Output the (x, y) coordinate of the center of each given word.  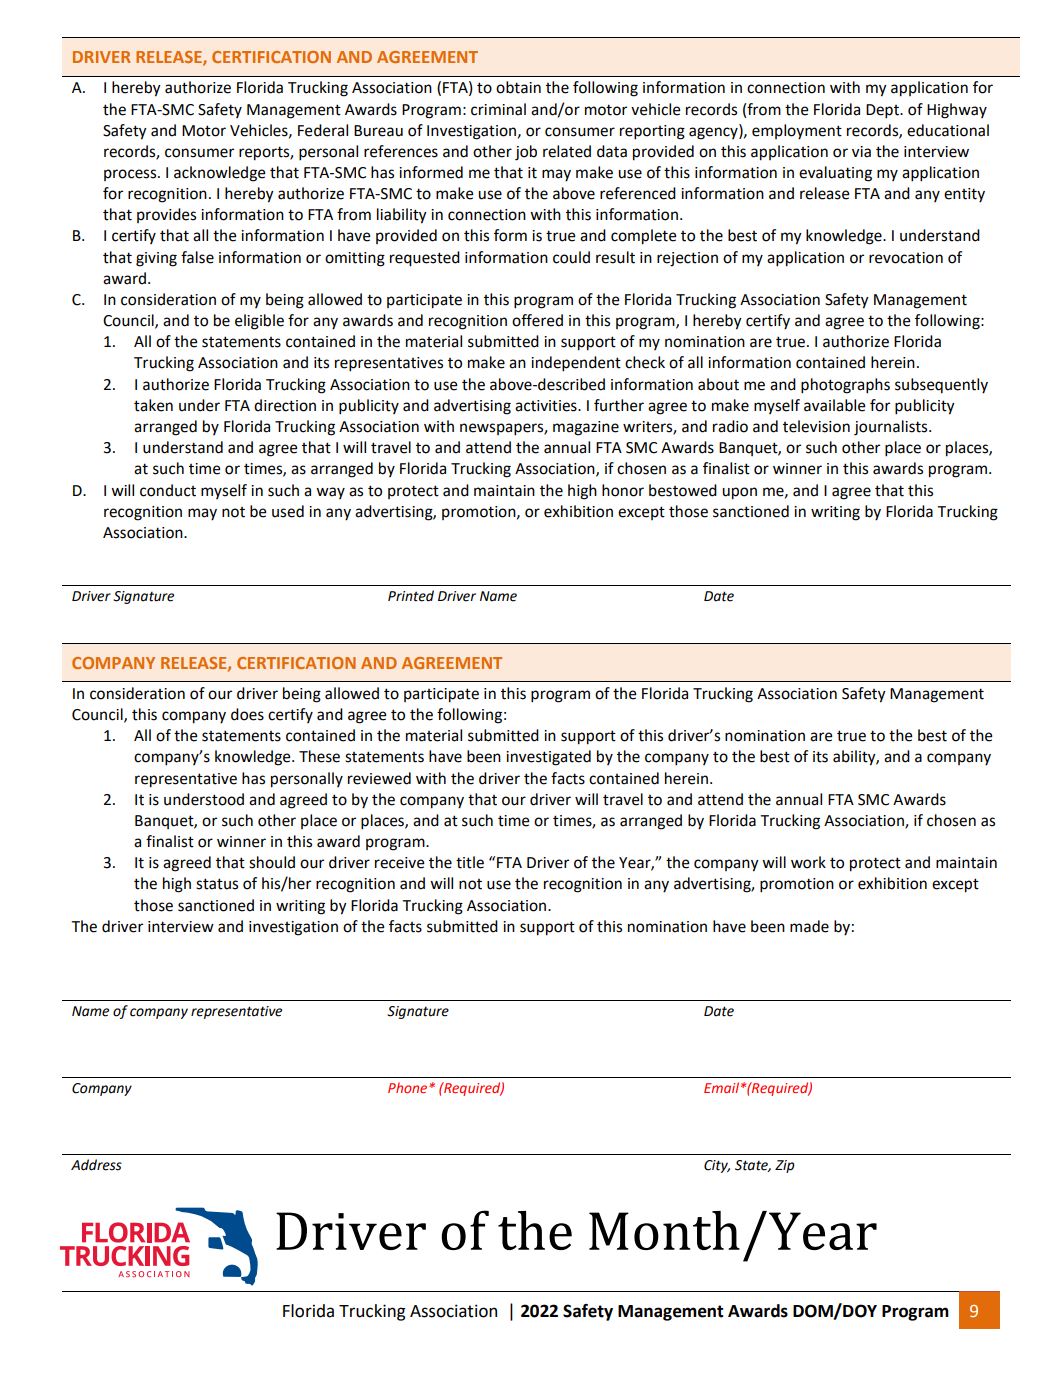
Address (96, 1165)
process (131, 175)
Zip (784, 1166)
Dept (883, 111)
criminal (498, 109)
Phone (409, 1087)
